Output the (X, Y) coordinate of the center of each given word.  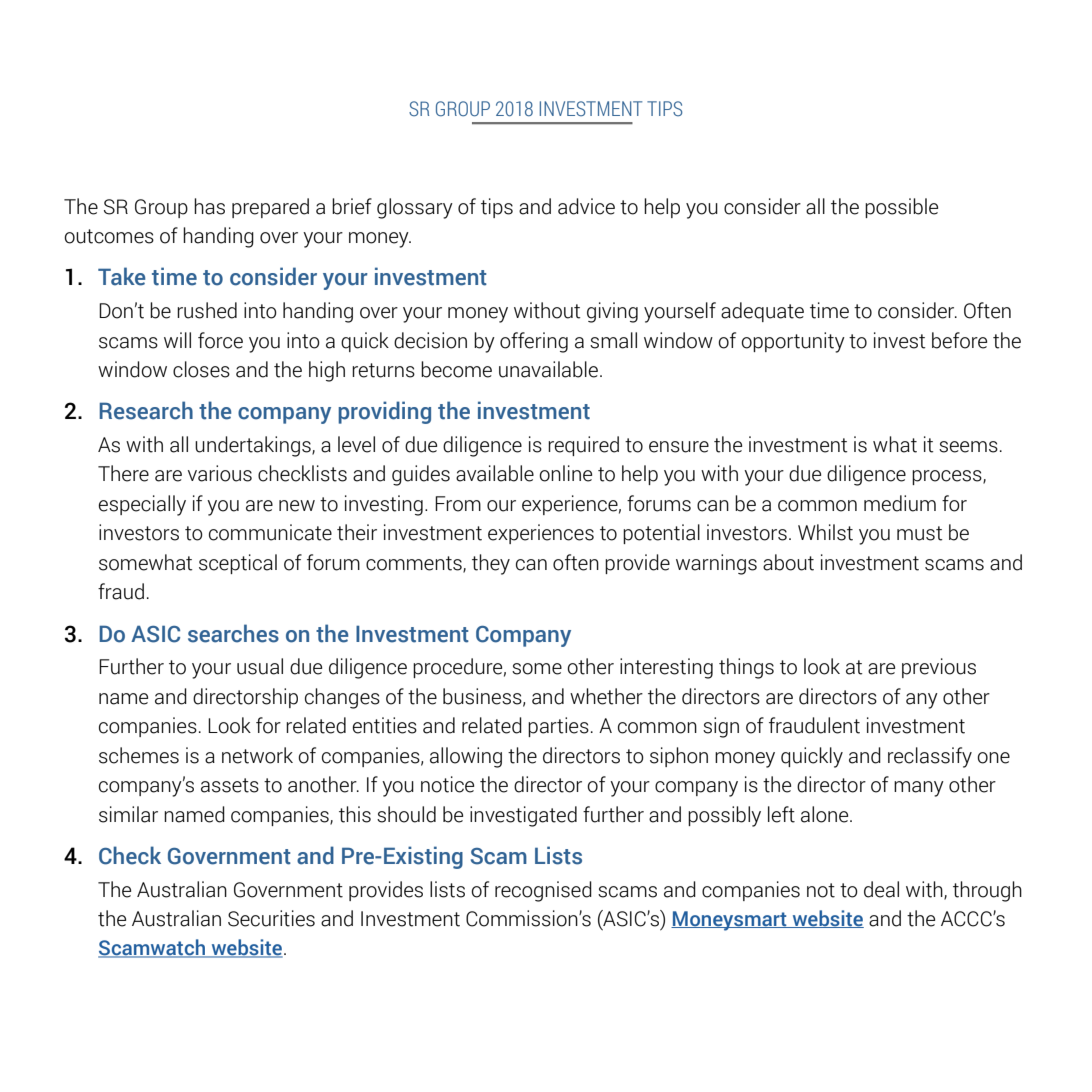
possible (901, 208)
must (920, 533)
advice (586, 206)
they (491, 564)
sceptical (238, 564)
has (209, 206)
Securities (271, 918)
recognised (543, 891)
